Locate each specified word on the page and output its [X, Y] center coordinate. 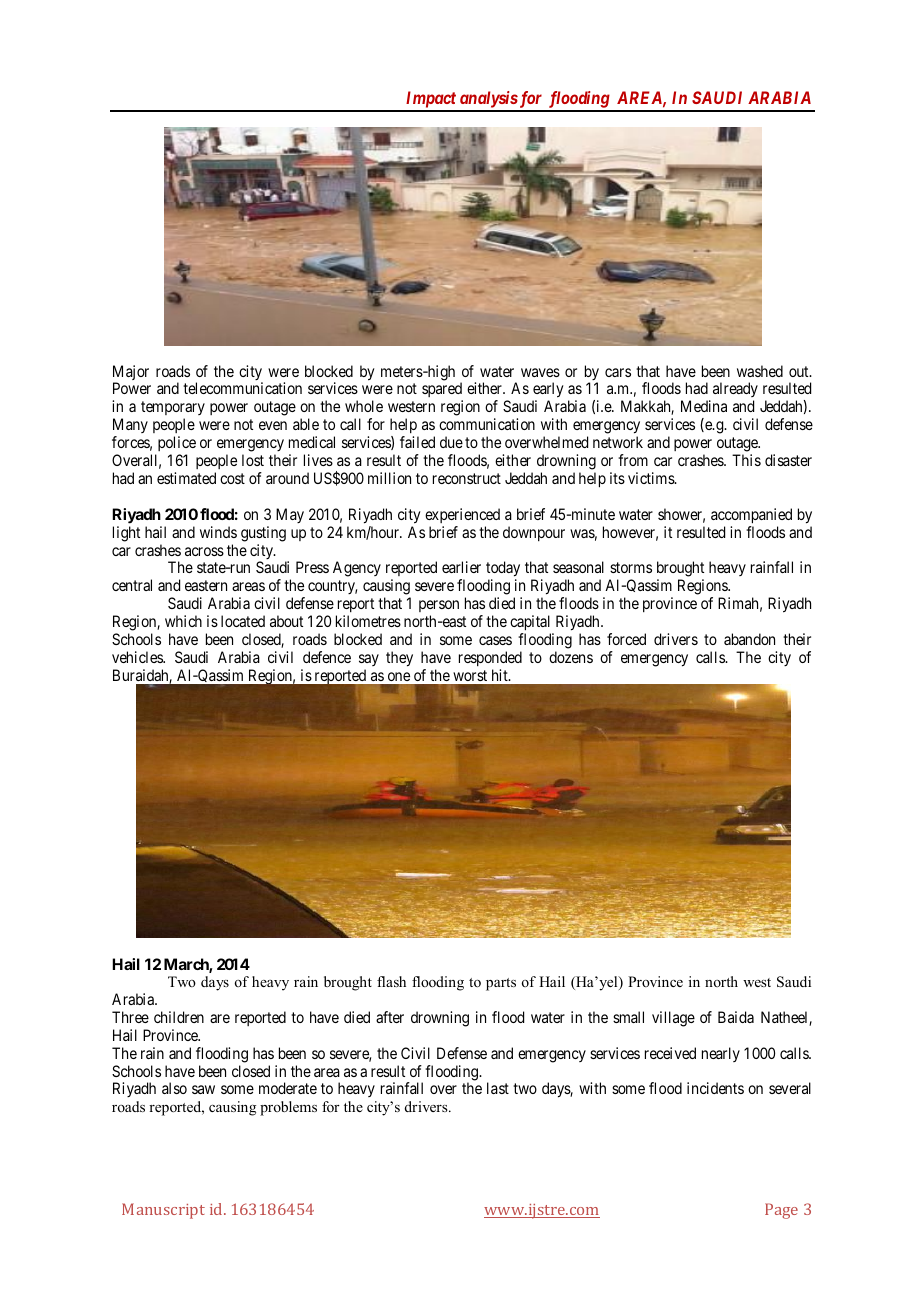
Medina [704, 406]
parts [501, 984]
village [673, 1019]
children [179, 1017]
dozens [571, 657]
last [498, 1088]
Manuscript [163, 1211]
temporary [173, 410]
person [439, 606]
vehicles [138, 657]
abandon [749, 639]
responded [490, 658]
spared [442, 391]
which [183, 621]
